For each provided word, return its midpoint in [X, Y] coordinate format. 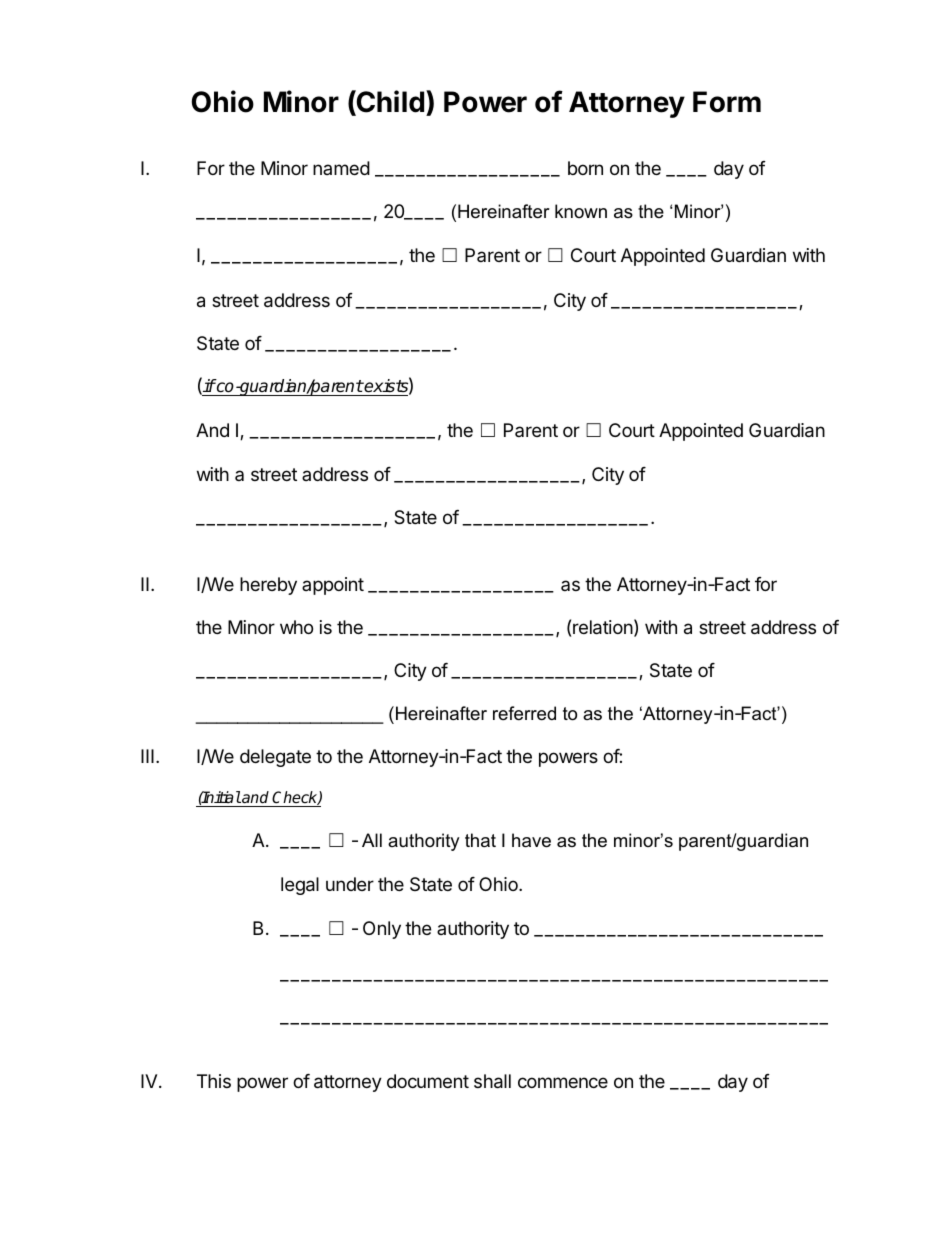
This [214, 1081]
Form [727, 102]
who [296, 627]
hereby [268, 586]
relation [603, 627]
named [341, 168]
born [585, 168]
